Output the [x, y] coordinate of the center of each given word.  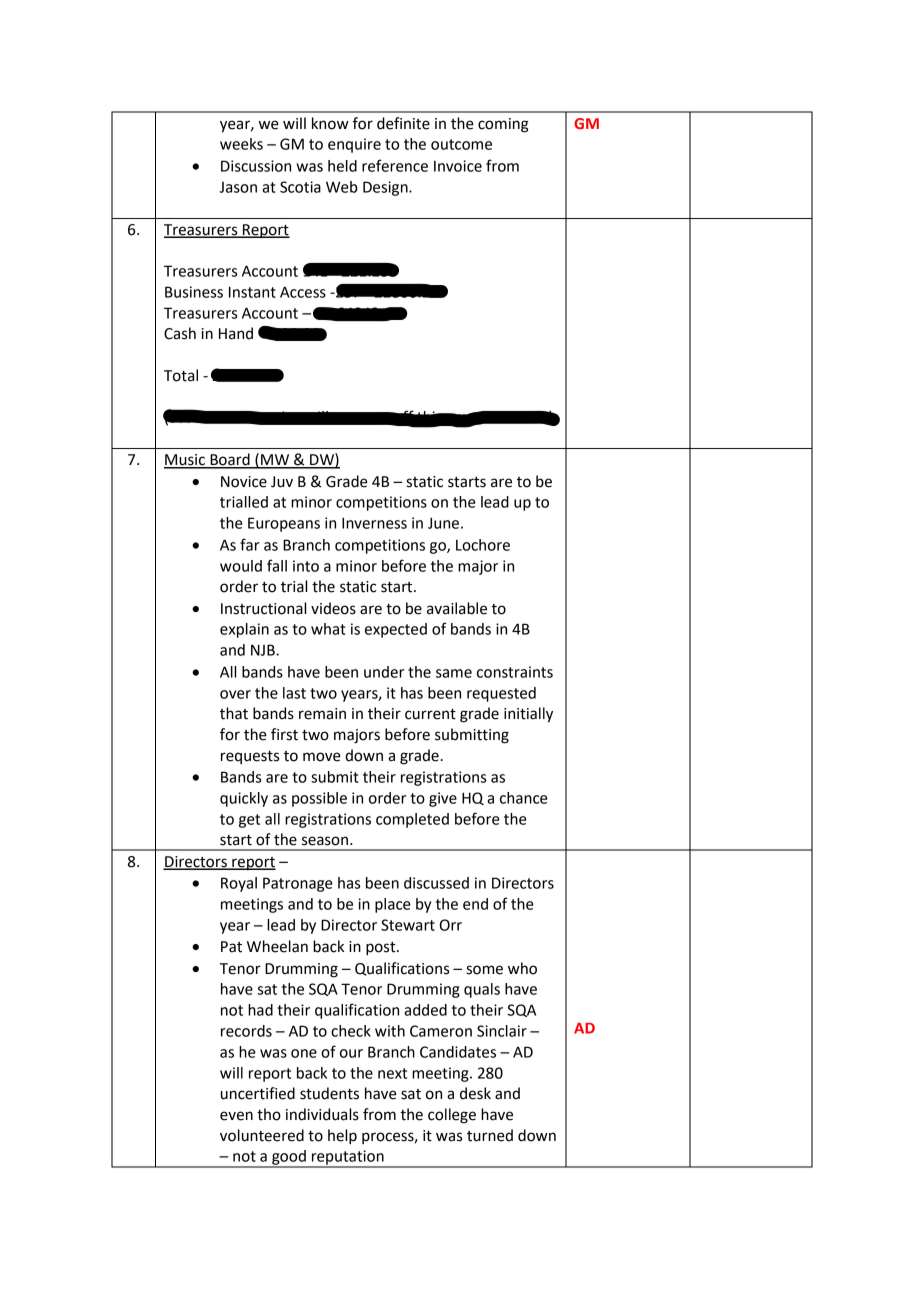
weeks [241, 144]
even [236, 1116]
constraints [515, 672]
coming [503, 125]
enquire [354, 145]
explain [244, 630]
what [328, 629]
